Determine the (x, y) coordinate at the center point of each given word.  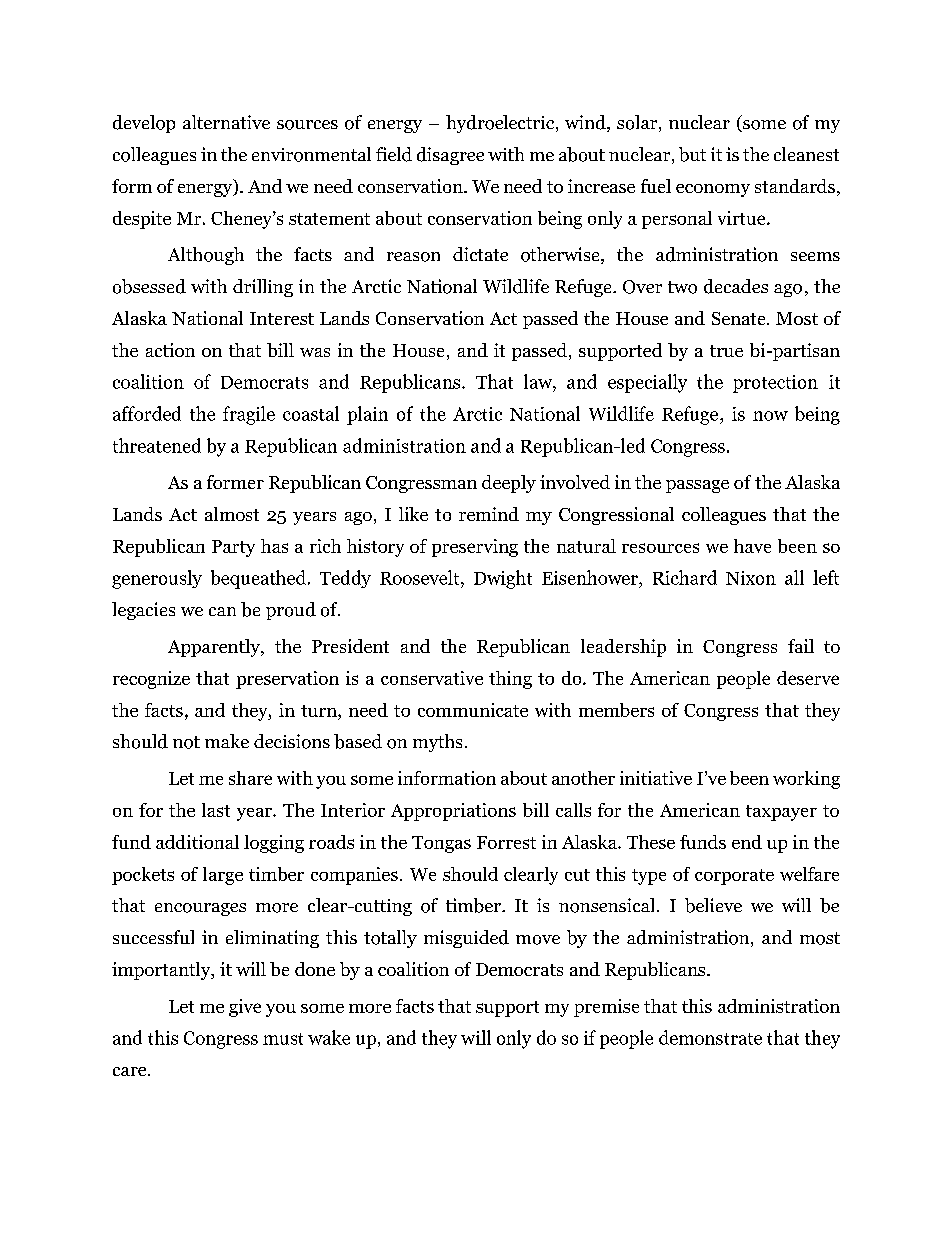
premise (606, 1008)
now (770, 416)
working (806, 780)
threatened (157, 445)
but (692, 154)
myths (437, 743)
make (227, 741)
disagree (450, 156)
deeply (509, 484)
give (245, 1008)
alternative (226, 122)
